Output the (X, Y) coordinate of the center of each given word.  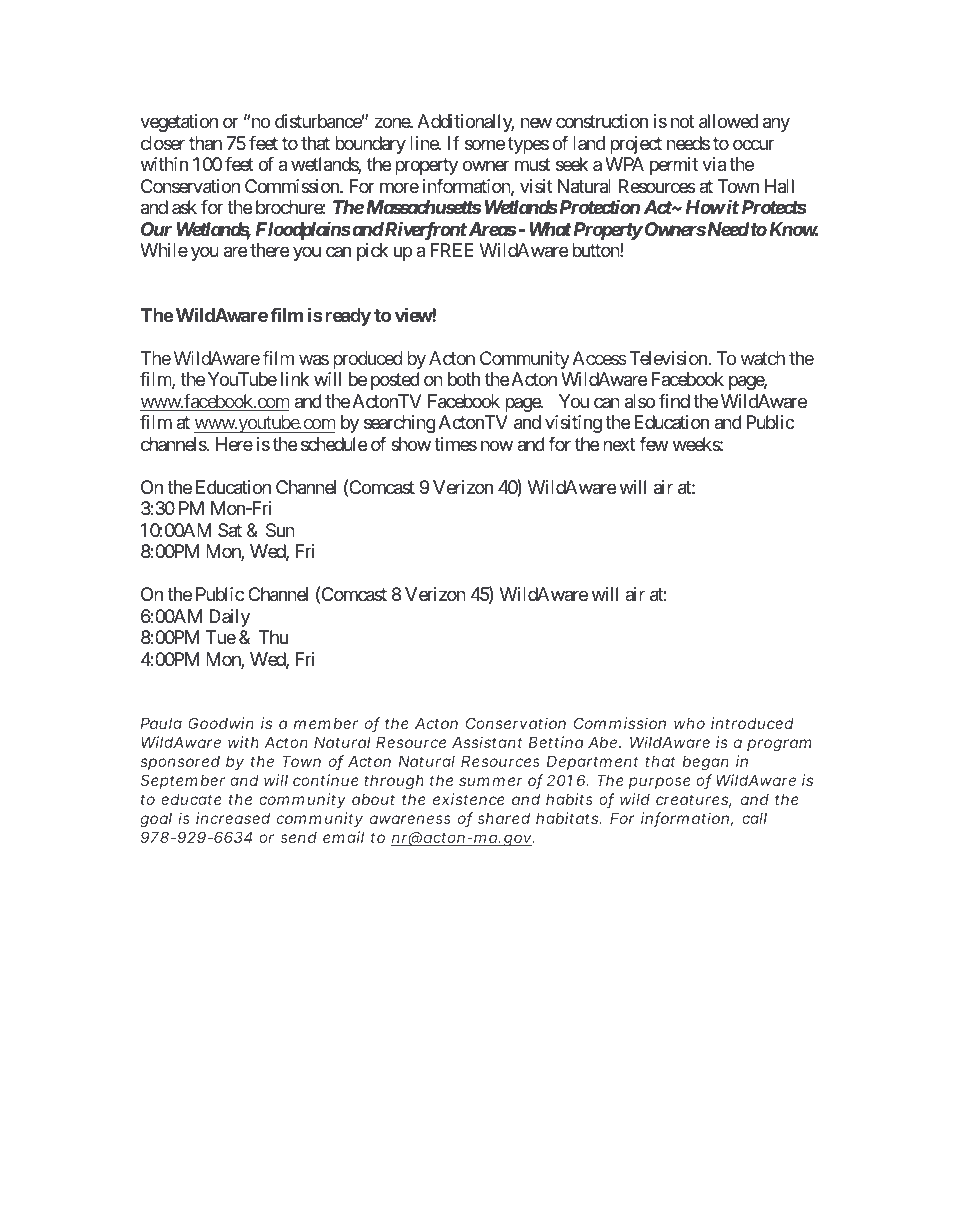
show (411, 444)
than (205, 143)
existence (469, 799)
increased (233, 818)
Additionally (465, 123)
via (714, 164)
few (654, 443)
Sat (230, 530)
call (754, 818)
